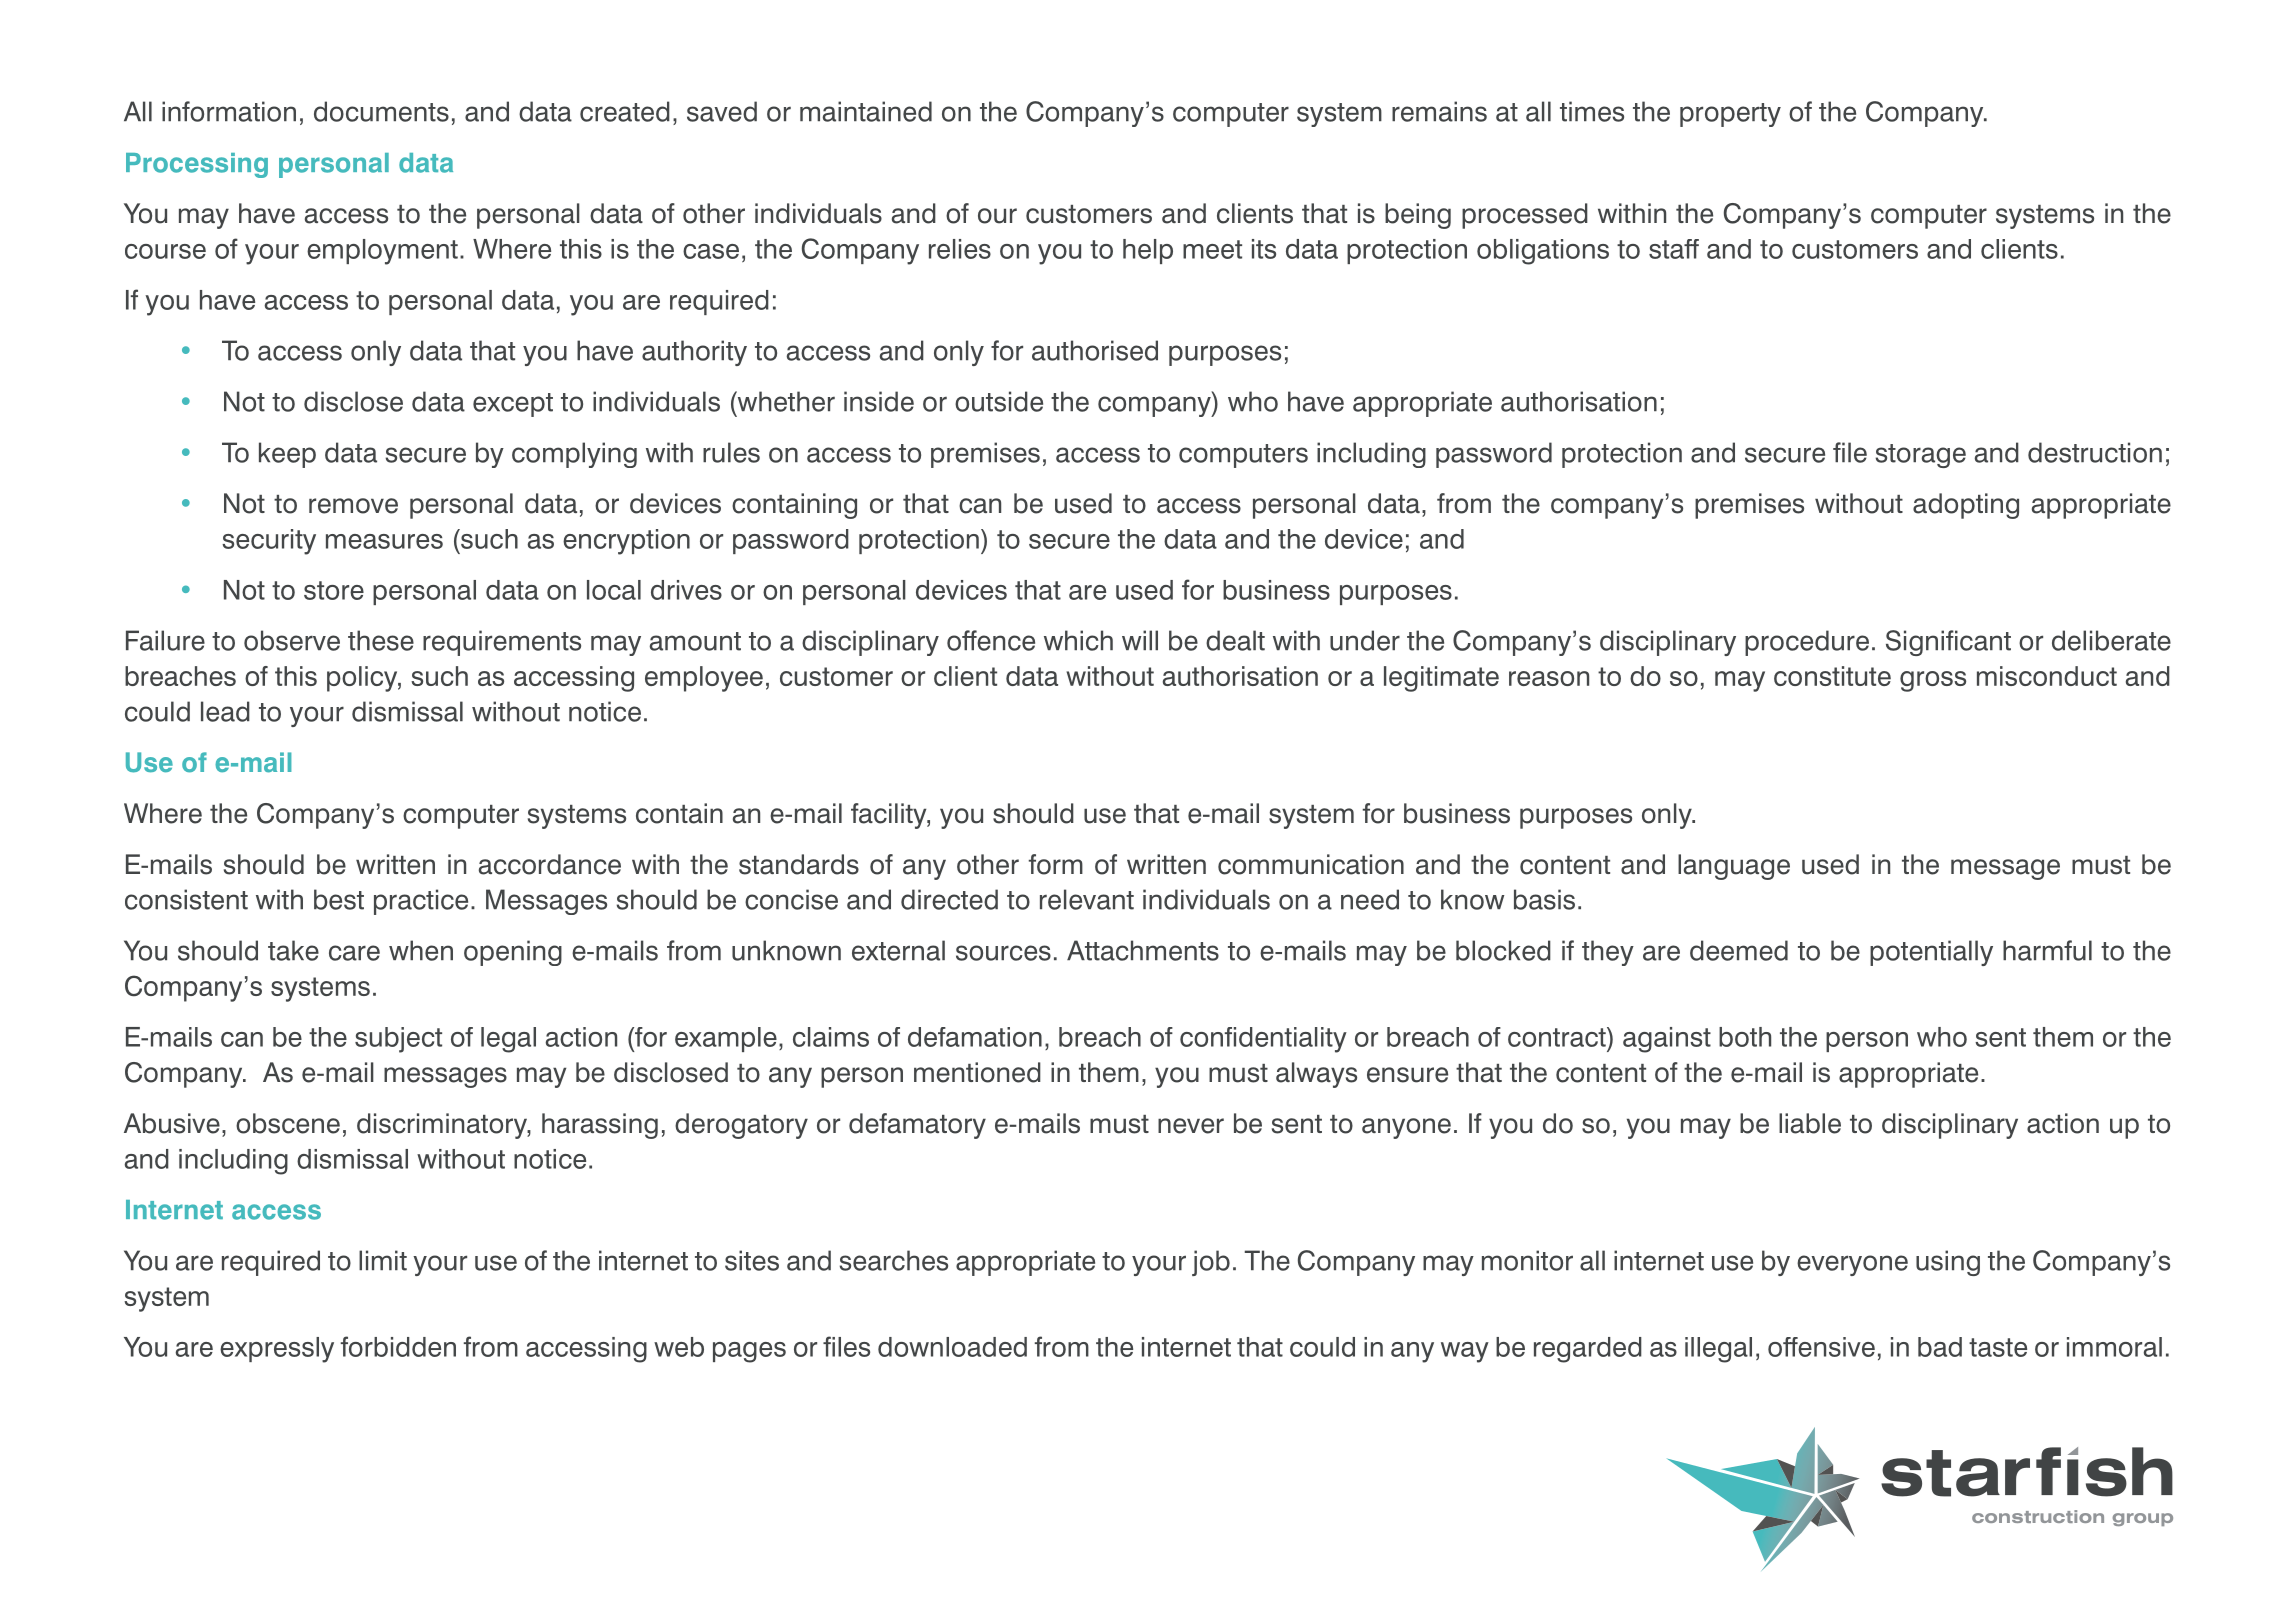  What do you see at coordinates (398, 1346) in the screenshot?
I see `forbidden` at bounding box center [398, 1346].
